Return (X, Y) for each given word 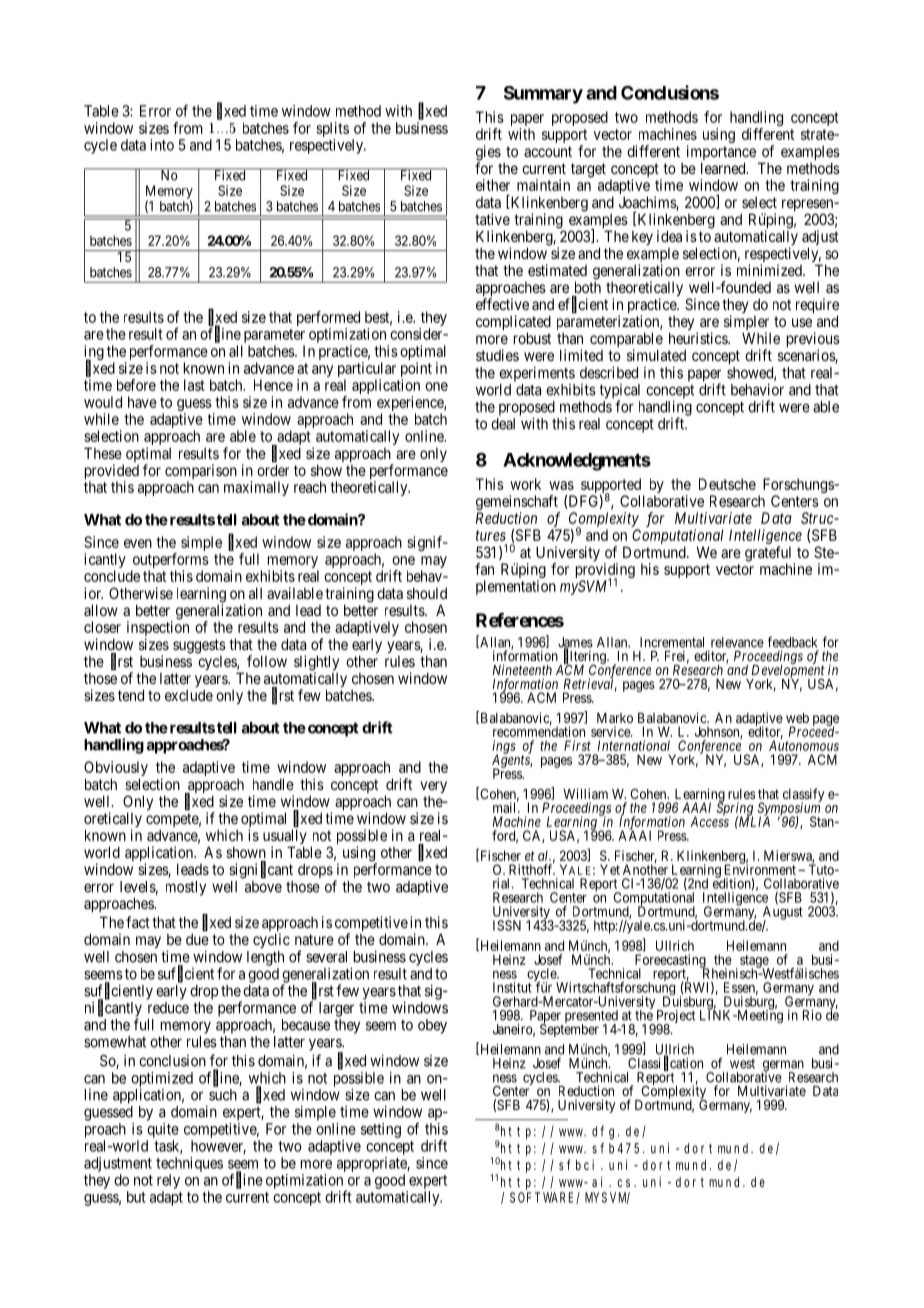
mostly (186, 888)
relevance (737, 642)
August (783, 914)
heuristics (699, 338)
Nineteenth (522, 669)
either (493, 185)
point (416, 371)
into (162, 145)
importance (721, 154)
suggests (199, 646)
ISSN (507, 925)
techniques (189, 1164)
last (194, 385)
